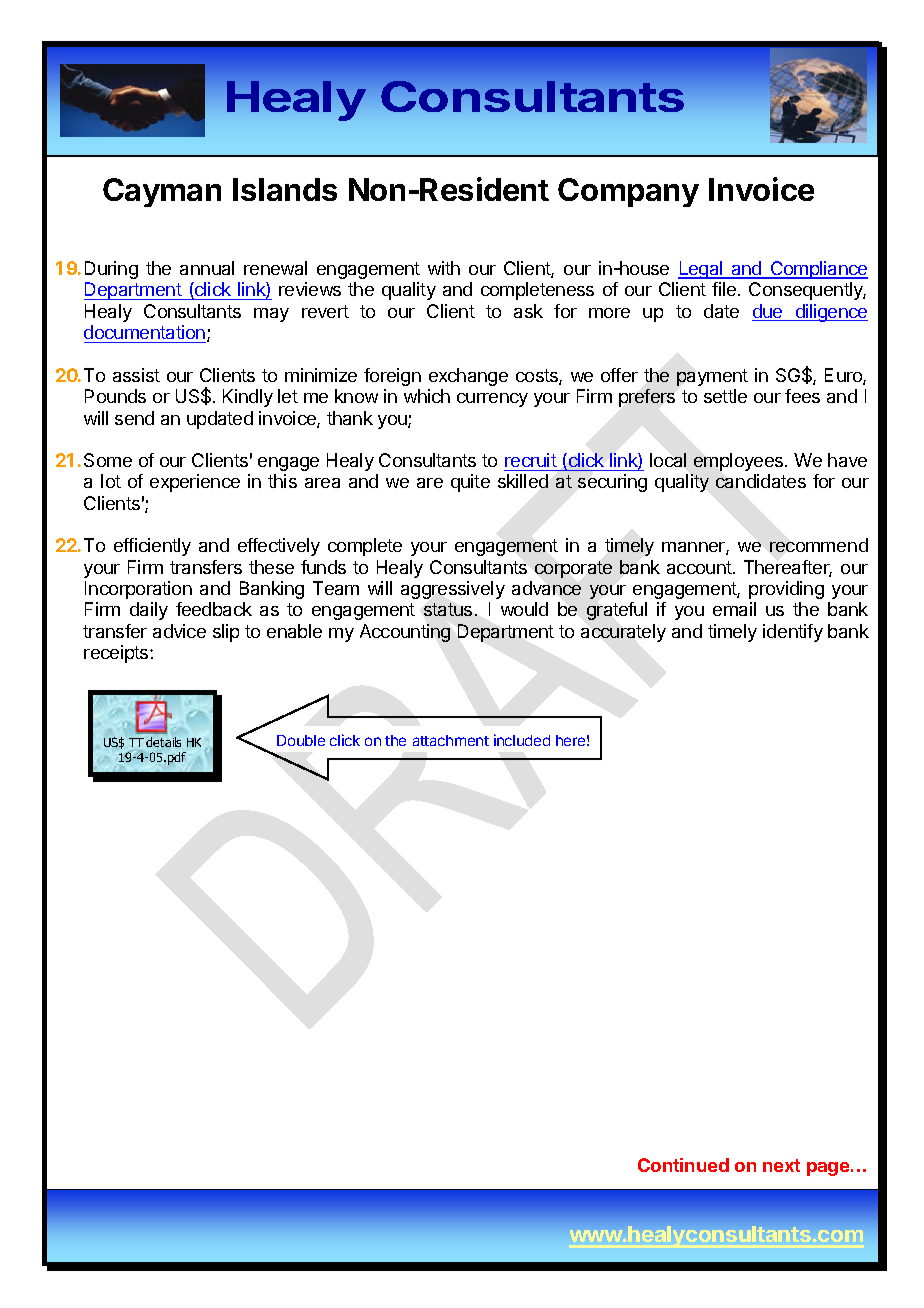 The image size is (924, 1308). I want to click on feedback, so click(214, 609).
